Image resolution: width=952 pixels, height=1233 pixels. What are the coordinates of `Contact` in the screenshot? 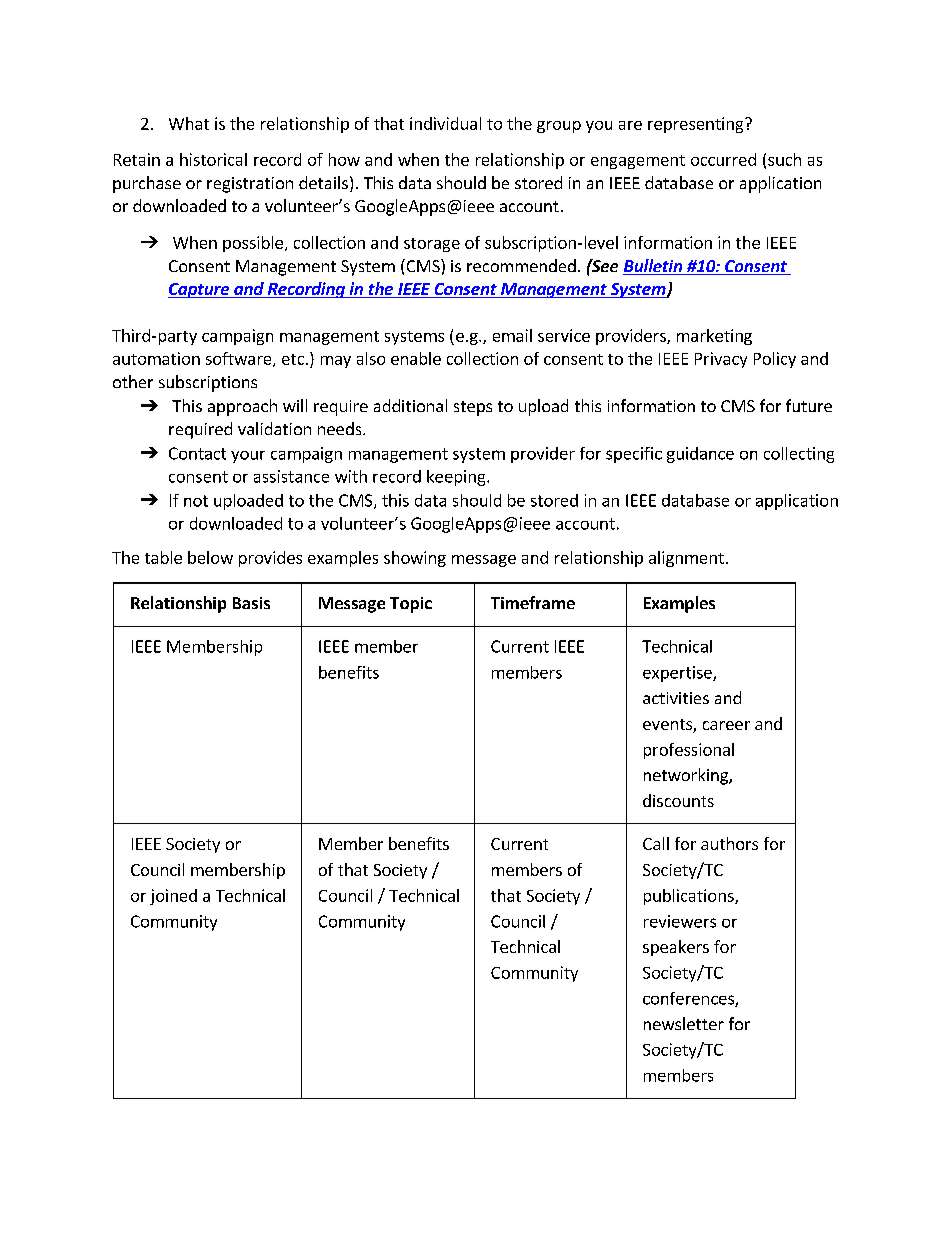 It's located at (197, 453).
